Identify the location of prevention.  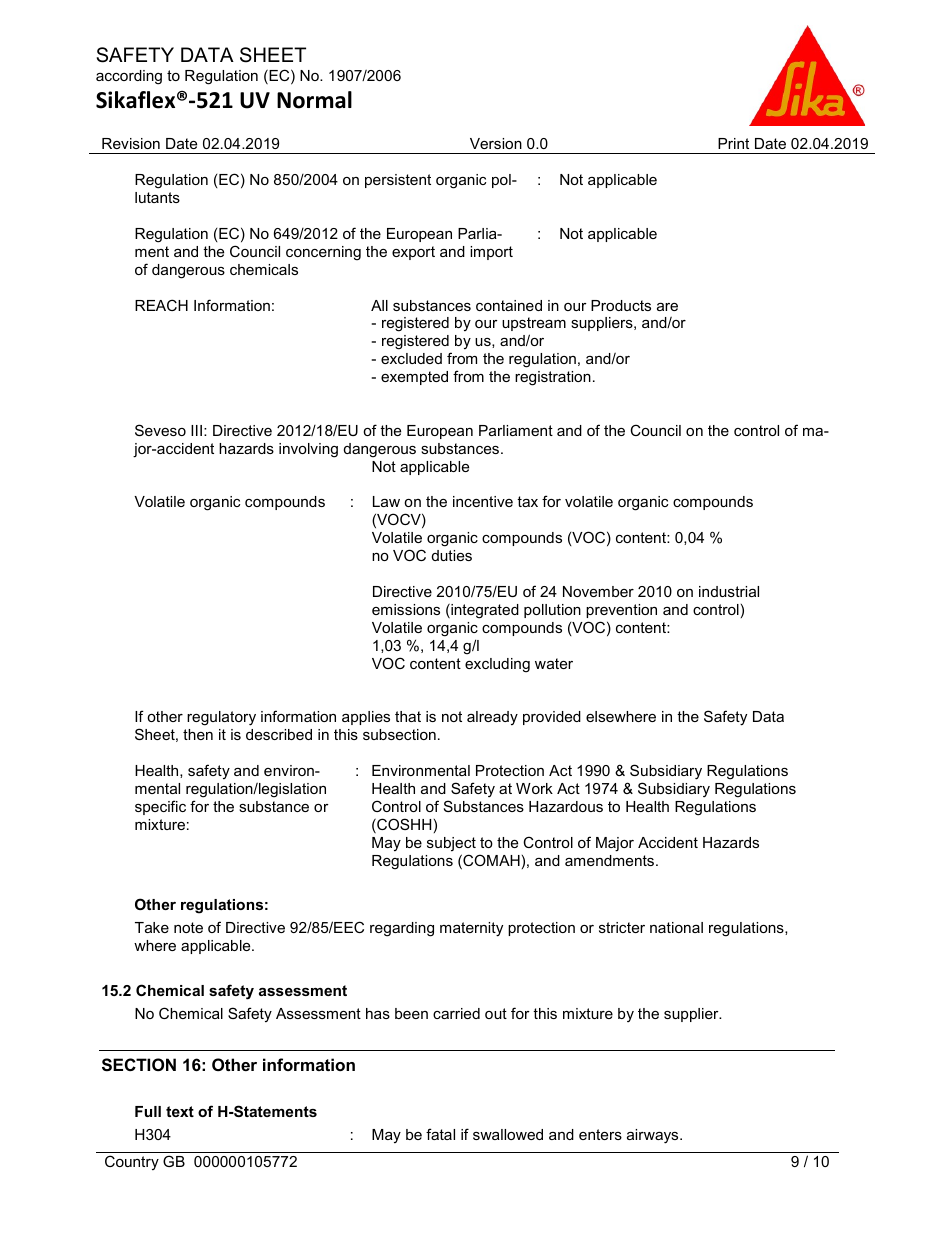
(621, 611).
